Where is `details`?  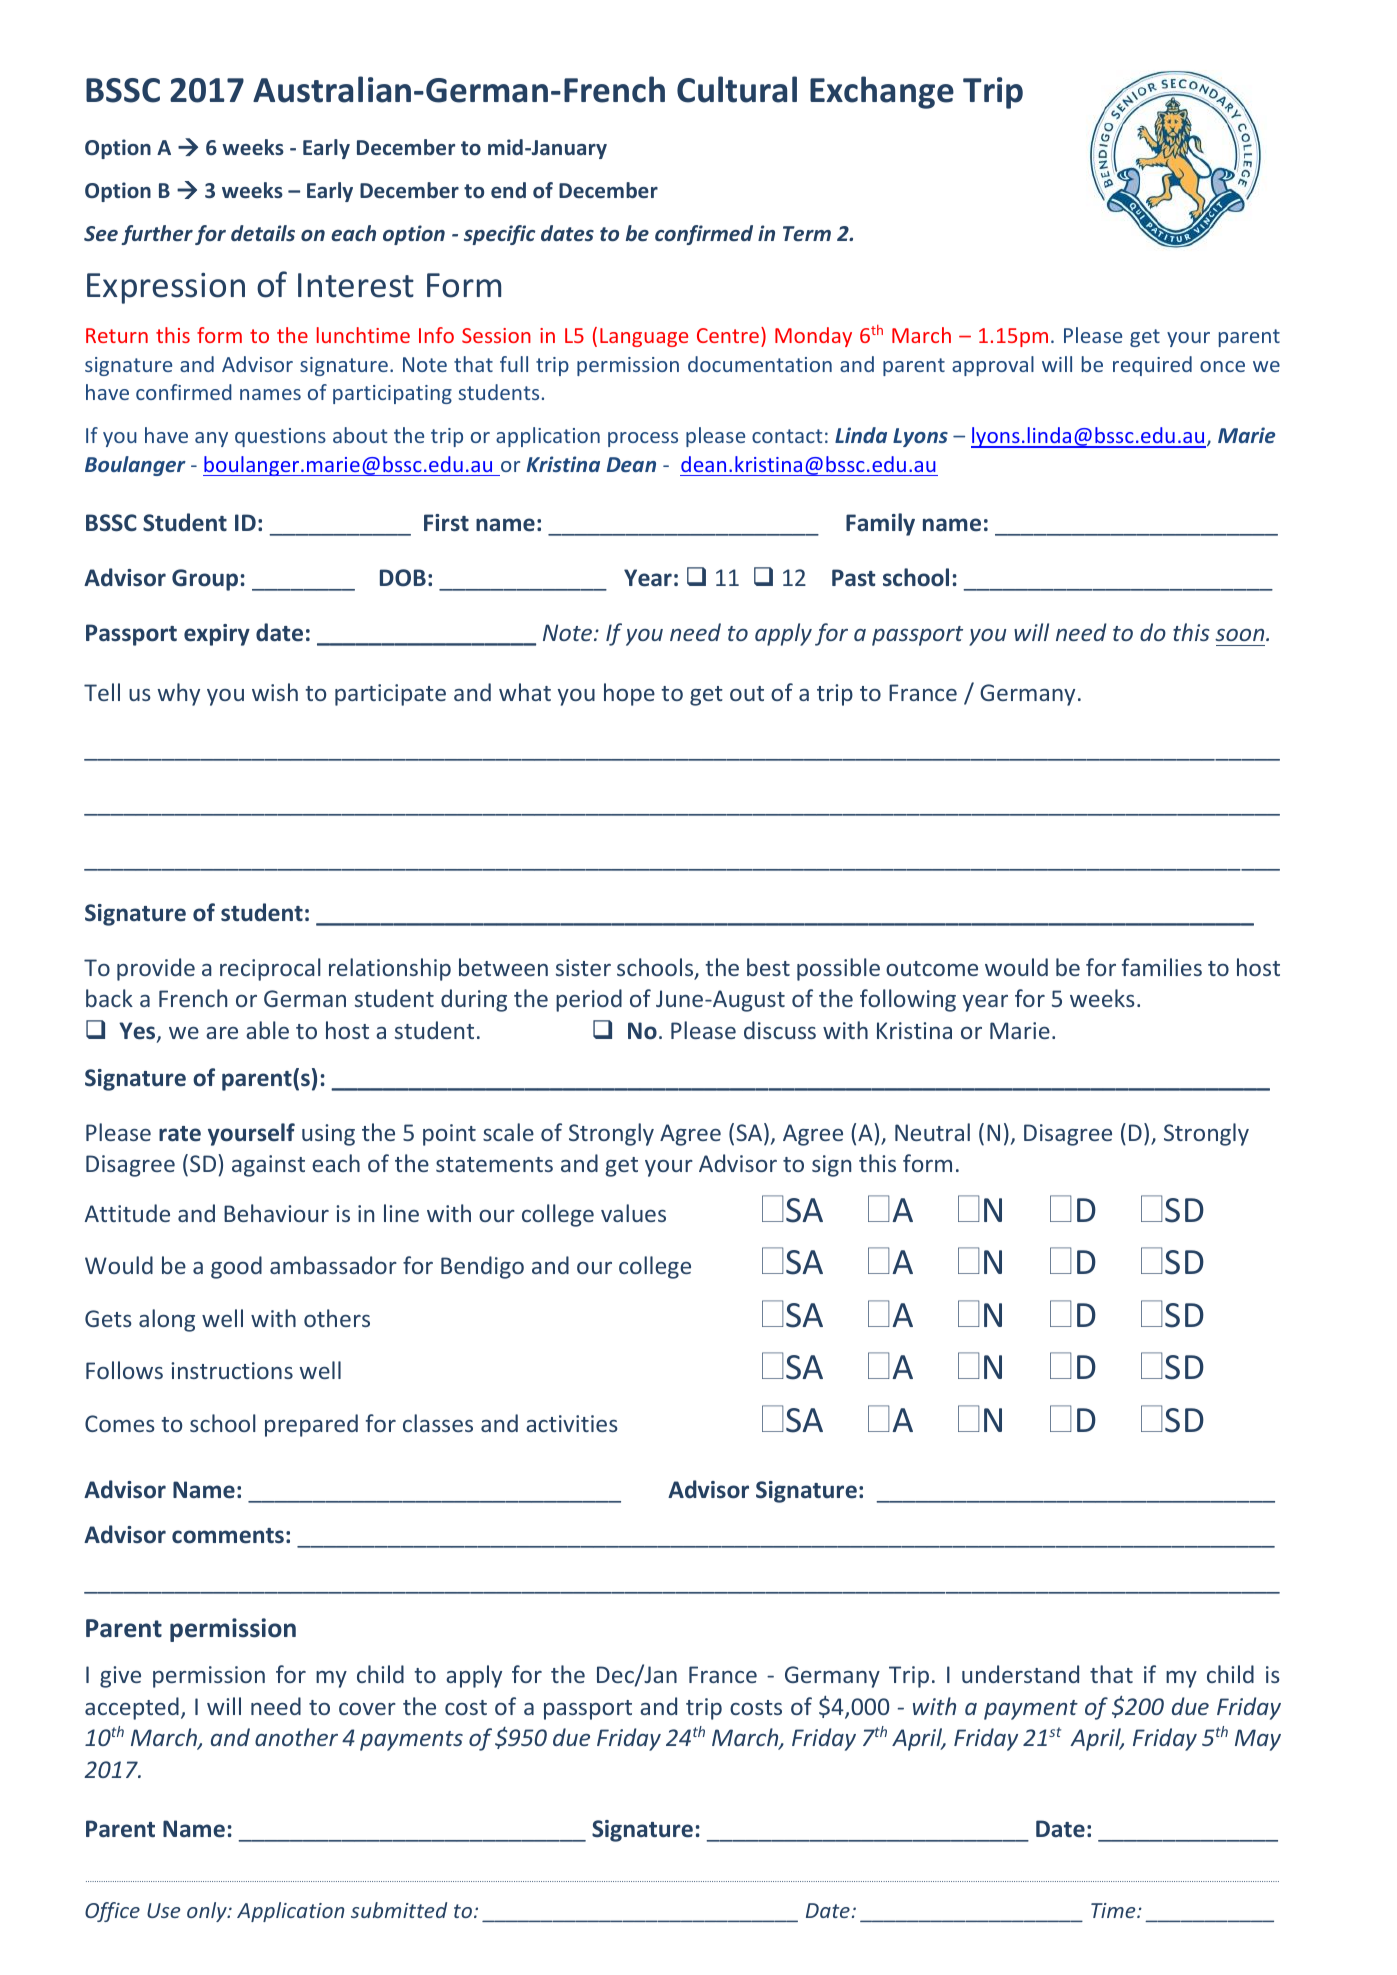
details is located at coordinates (263, 233).
